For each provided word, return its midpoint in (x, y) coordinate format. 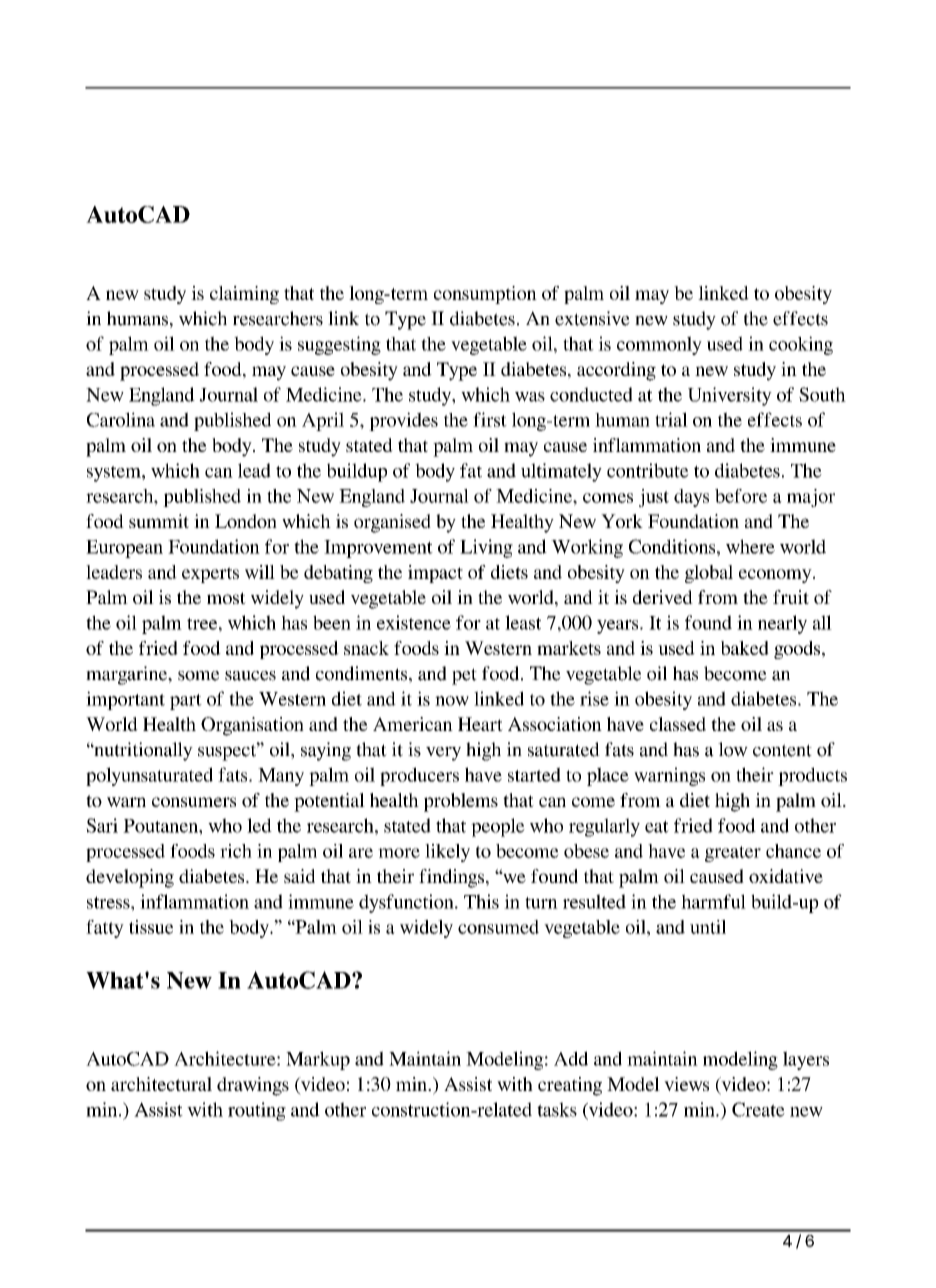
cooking (801, 345)
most (226, 598)
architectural (161, 1084)
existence (414, 622)
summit (159, 521)
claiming (244, 295)
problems (461, 802)
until (708, 927)
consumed (498, 927)
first (490, 419)
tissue (151, 927)
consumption (485, 295)
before (741, 496)
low (733, 749)
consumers (194, 802)
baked (745, 648)
